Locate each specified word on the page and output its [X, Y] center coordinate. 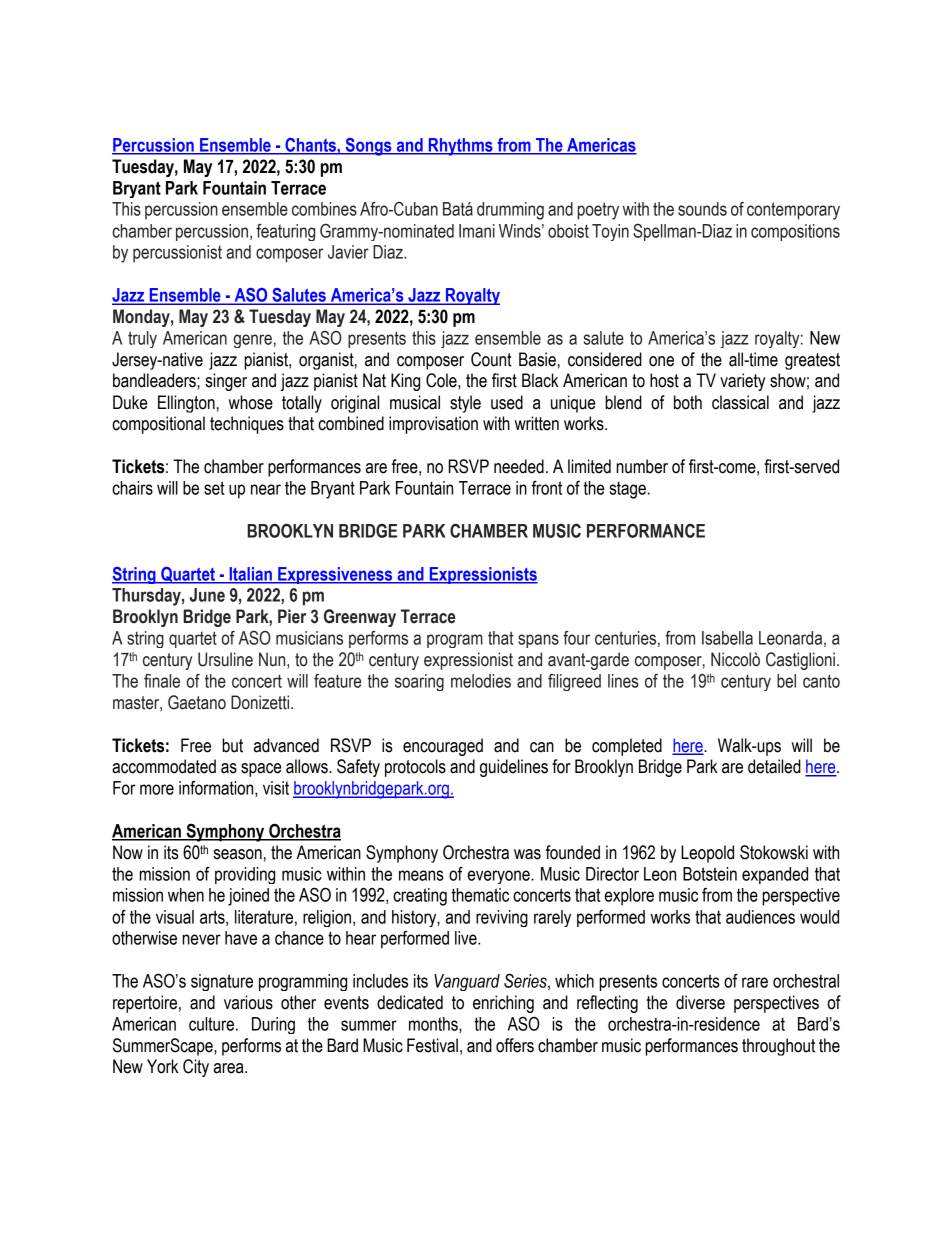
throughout [778, 1047]
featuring [285, 232]
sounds [702, 209]
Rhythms [460, 147]
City [196, 1068]
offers [515, 1045]
